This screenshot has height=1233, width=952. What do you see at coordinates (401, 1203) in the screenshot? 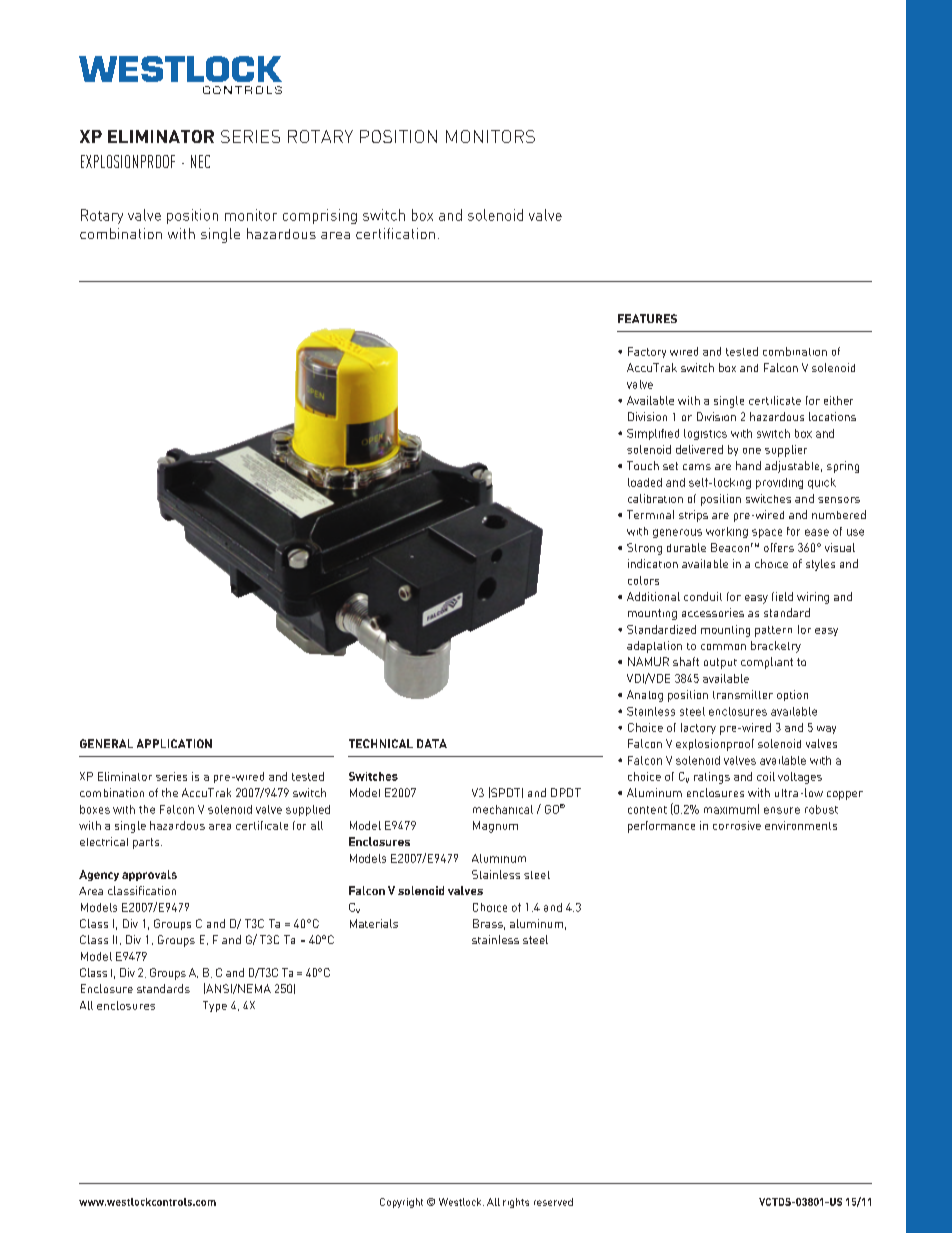
I see `Copyright` at bounding box center [401, 1203].
